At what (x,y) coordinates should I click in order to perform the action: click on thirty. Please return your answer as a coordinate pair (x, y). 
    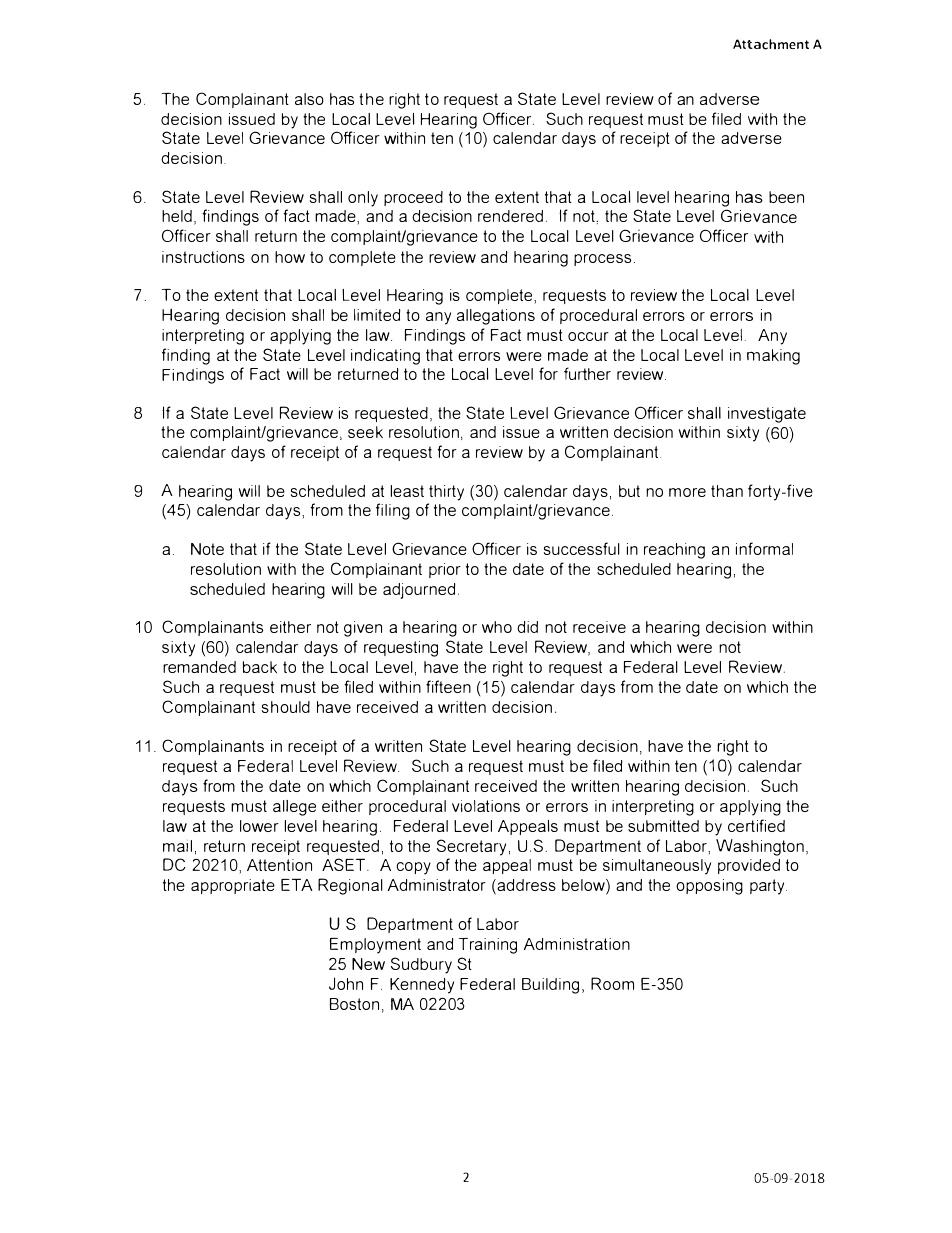
    Looking at the image, I should click on (446, 493).
